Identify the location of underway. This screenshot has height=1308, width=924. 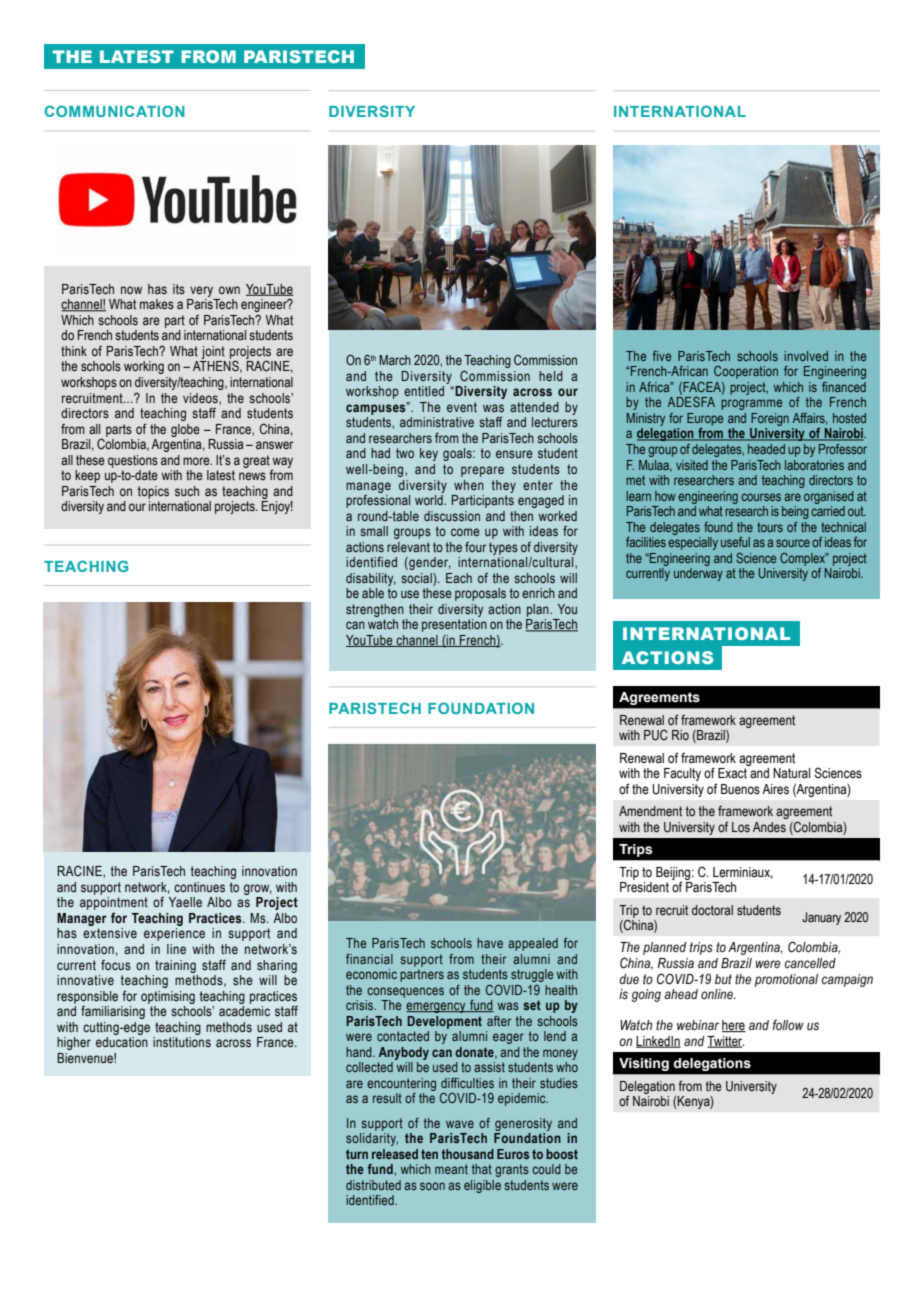
(698, 574).
